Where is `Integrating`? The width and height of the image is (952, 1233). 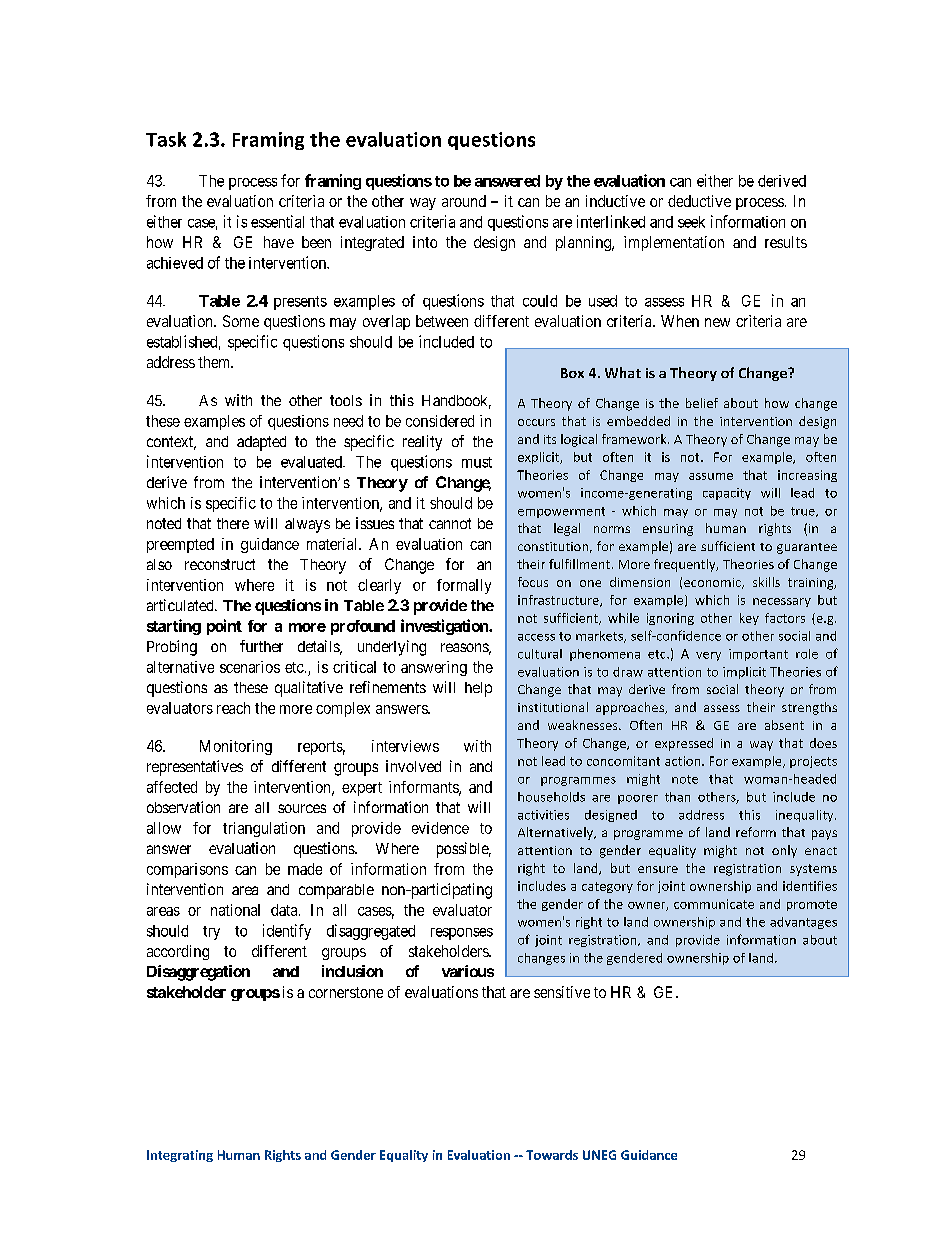
Integrating is located at coordinates (180, 1156).
